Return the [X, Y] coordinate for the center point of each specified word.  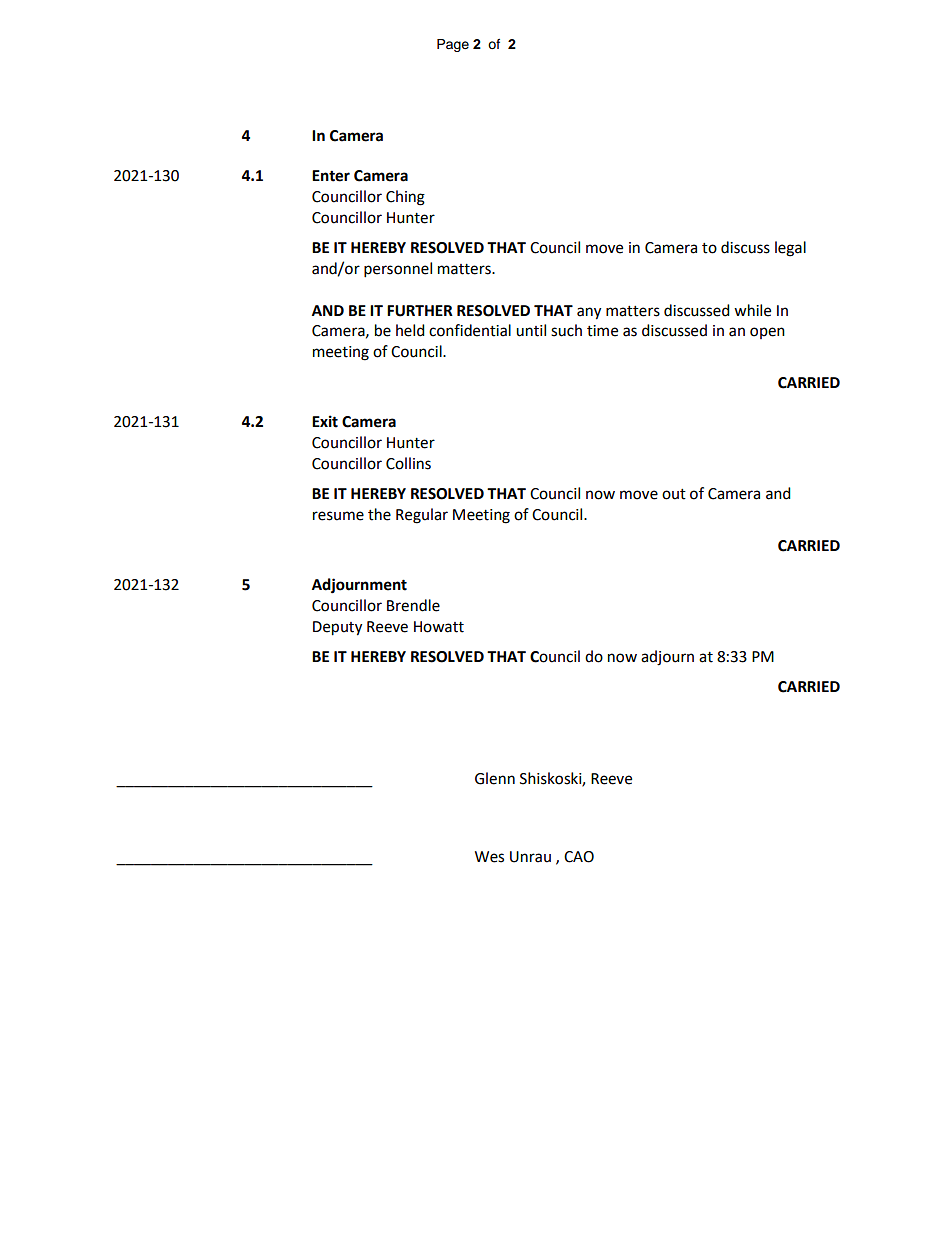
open [767, 333]
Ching [405, 198]
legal [790, 249]
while [752, 310]
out [674, 494]
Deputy [337, 628]
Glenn [495, 778]
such [566, 330]
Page [453, 45]
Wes [489, 857]
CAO [579, 857]
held [410, 330]
